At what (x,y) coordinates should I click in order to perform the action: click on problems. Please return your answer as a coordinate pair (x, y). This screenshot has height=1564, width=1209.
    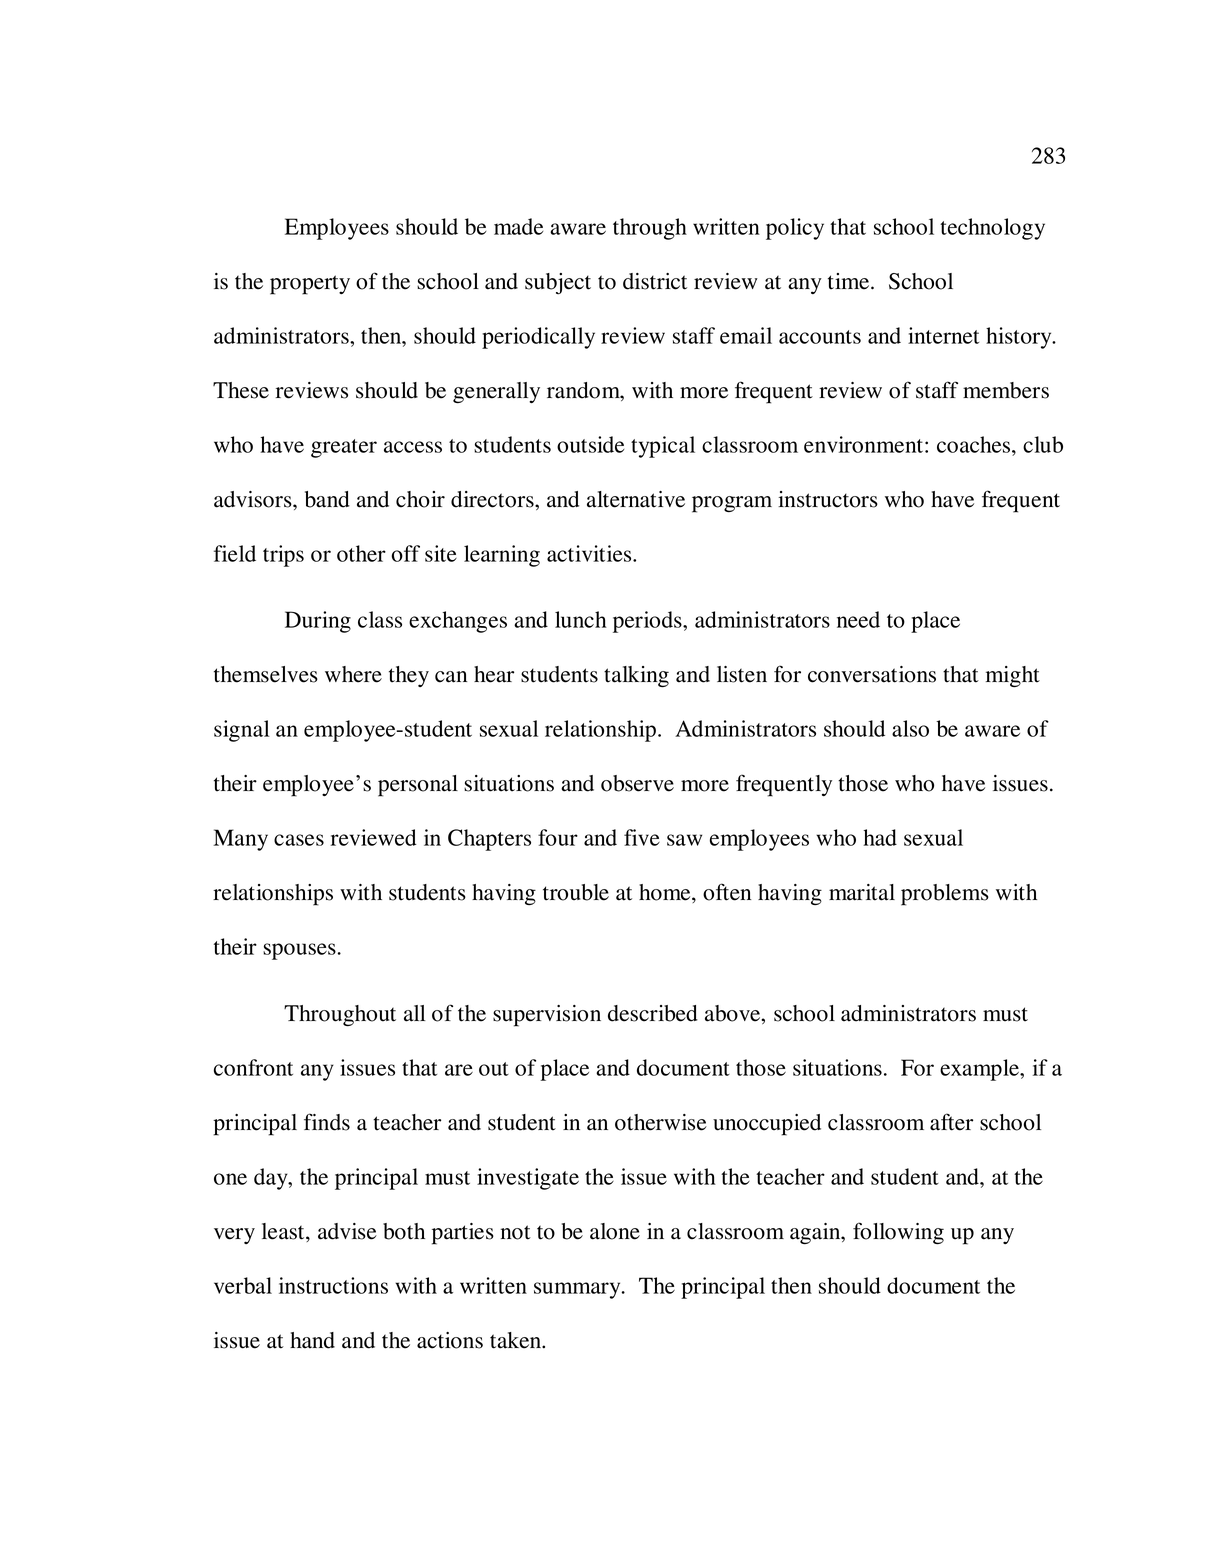
    Looking at the image, I should click on (945, 895).
